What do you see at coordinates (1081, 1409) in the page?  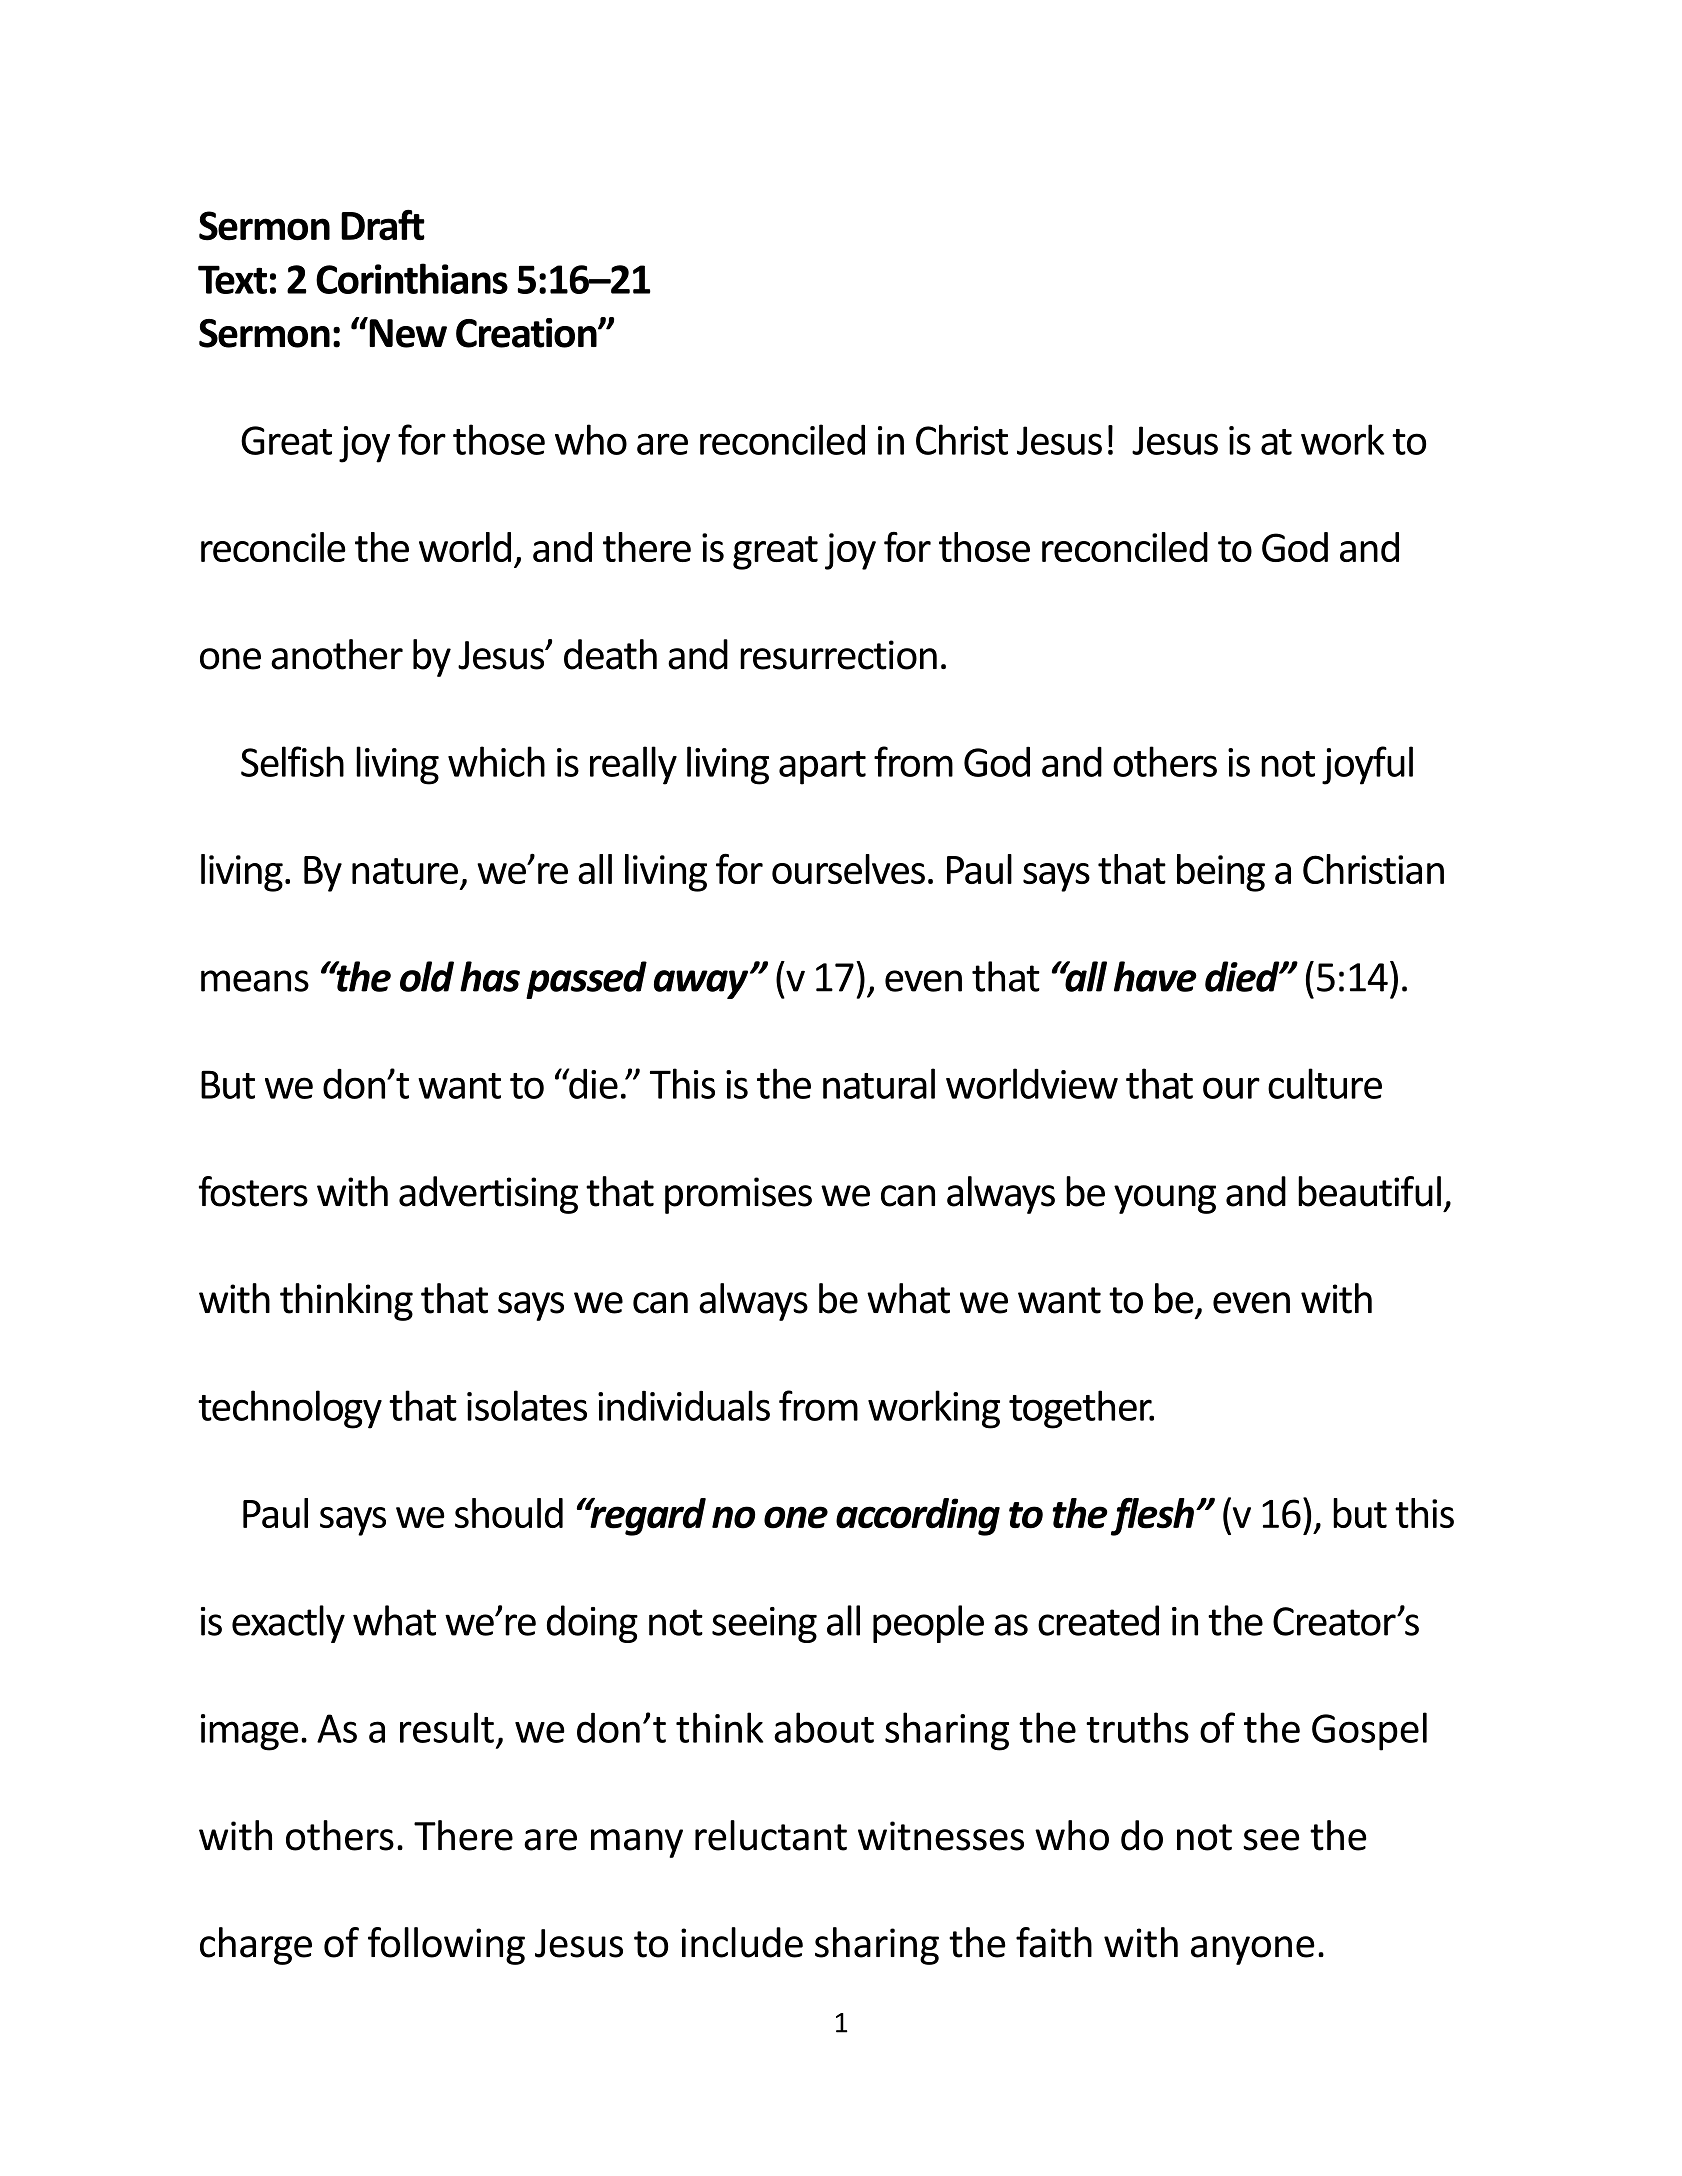 I see `together` at bounding box center [1081, 1409].
